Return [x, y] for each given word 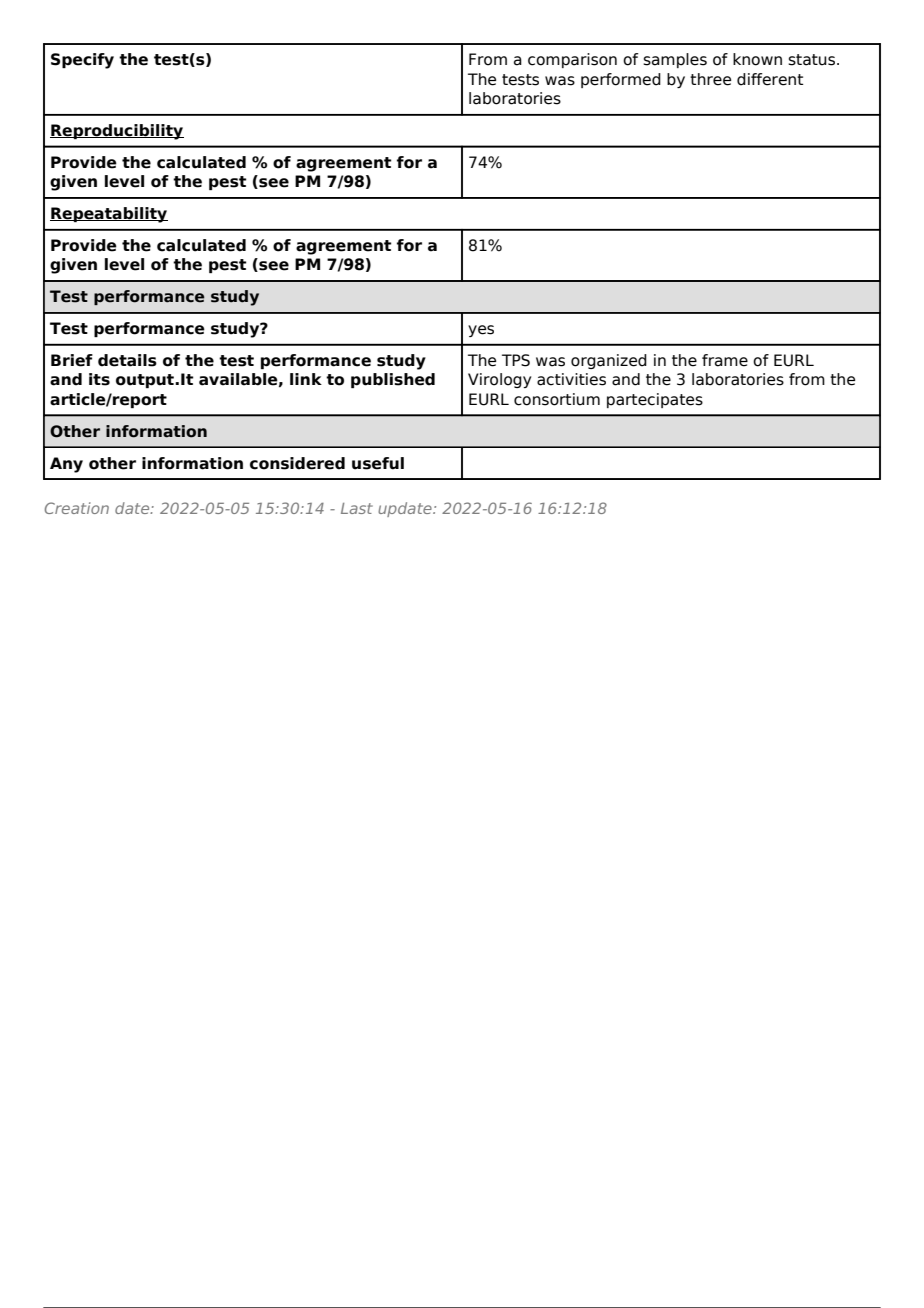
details [127, 360]
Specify [82, 61]
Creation [77, 508]
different [770, 79]
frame [725, 360]
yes [481, 331]
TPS [516, 360]
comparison [572, 60]
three [710, 79]
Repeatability [109, 215]
